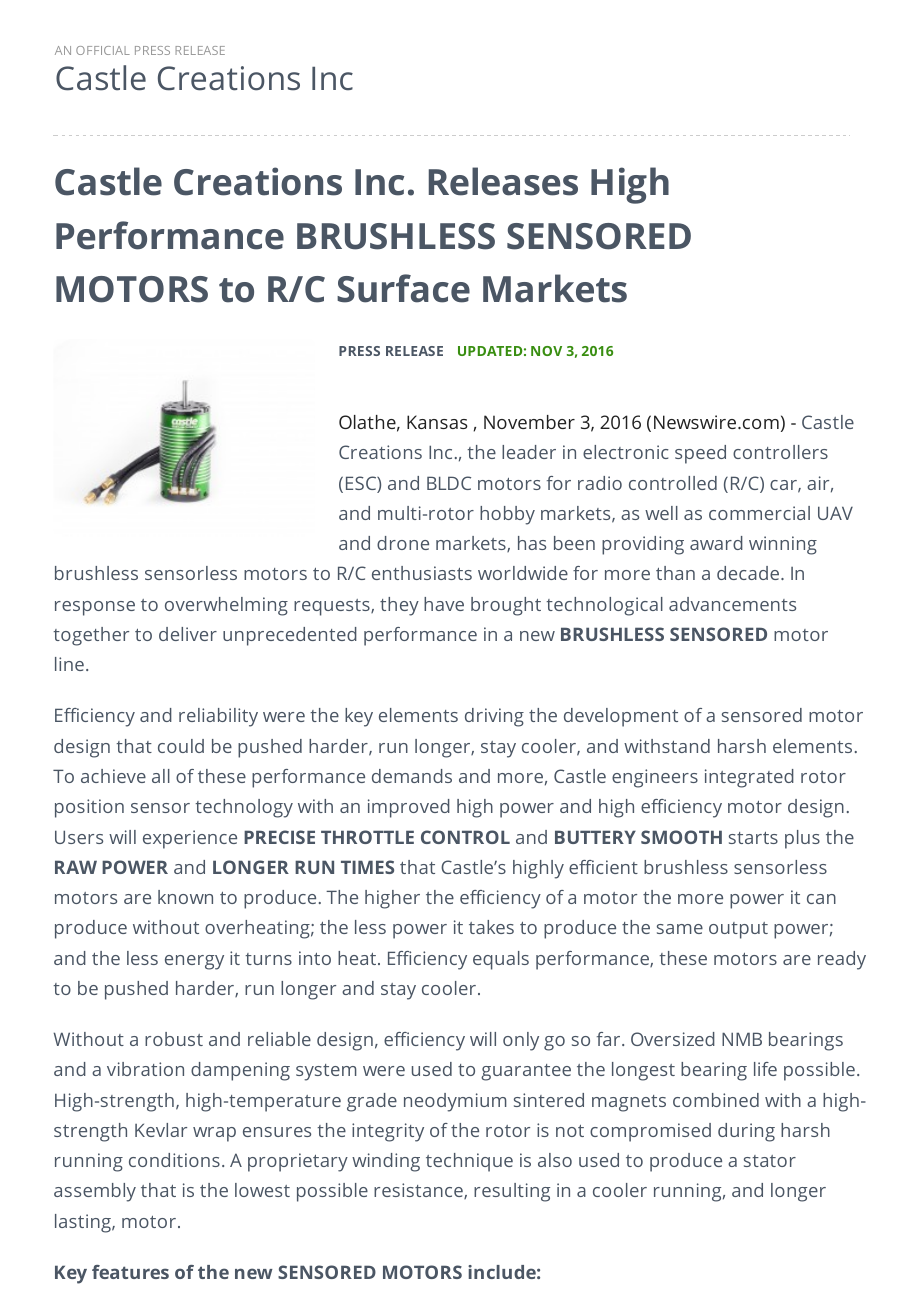 This screenshot has width=924, height=1307. I want to click on OFFICIAL, so click(103, 50).
